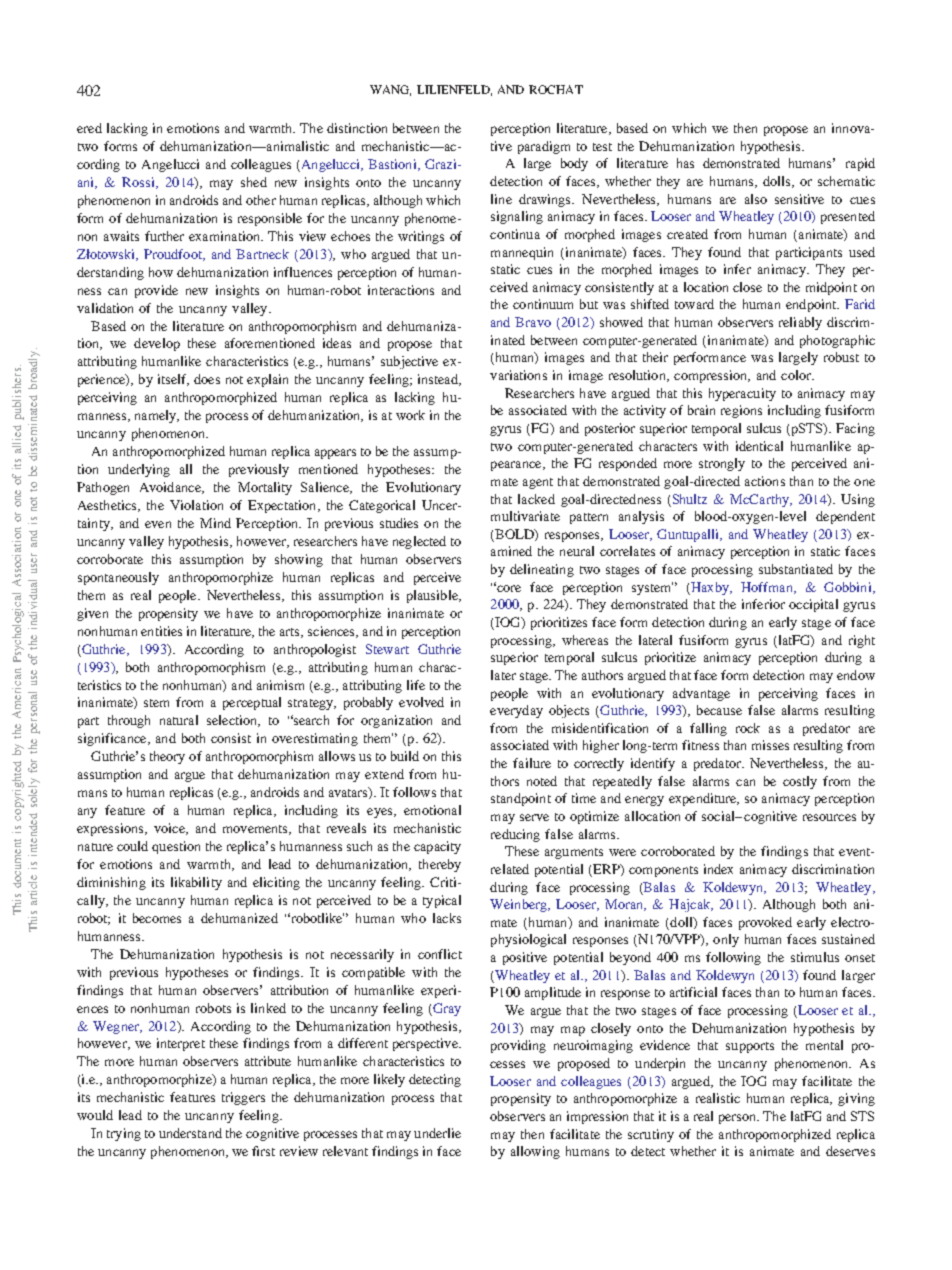  Describe the element at coordinates (89, 128) in the document. I see `ered` at that location.
